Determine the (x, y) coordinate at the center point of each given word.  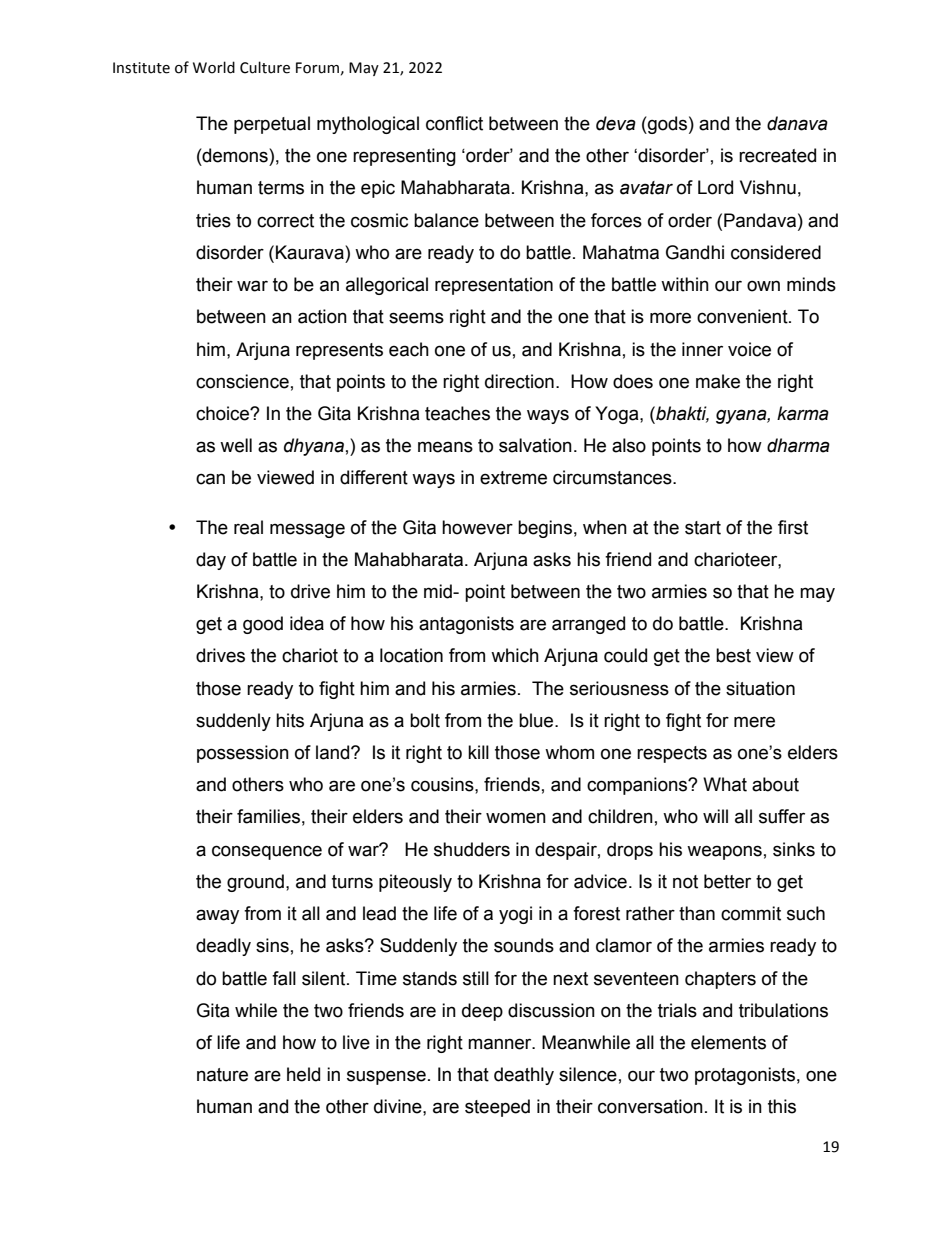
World (214, 67)
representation (494, 286)
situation (760, 688)
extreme (513, 478)
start (703, 528)
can (210, 479)
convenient (743, 316)
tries (213, 220)
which (515, 655)
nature (222, 1075)
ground (255, 883)
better (727, 881)
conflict (454, 123)
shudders (472, 849)
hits (290, 720)
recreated (777, 155)
